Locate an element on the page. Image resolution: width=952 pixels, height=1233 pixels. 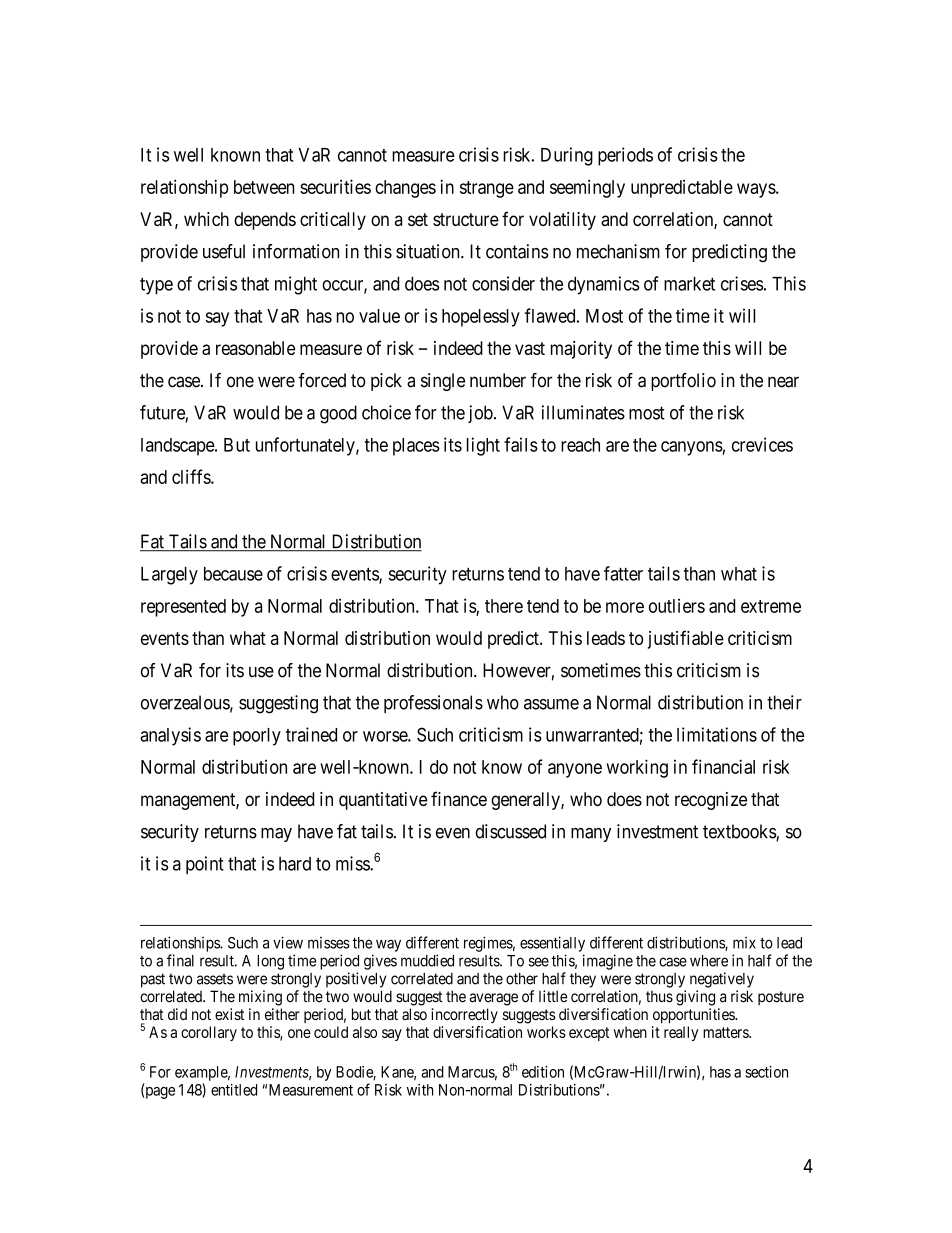
with is located at coordinates (420, 1090).
